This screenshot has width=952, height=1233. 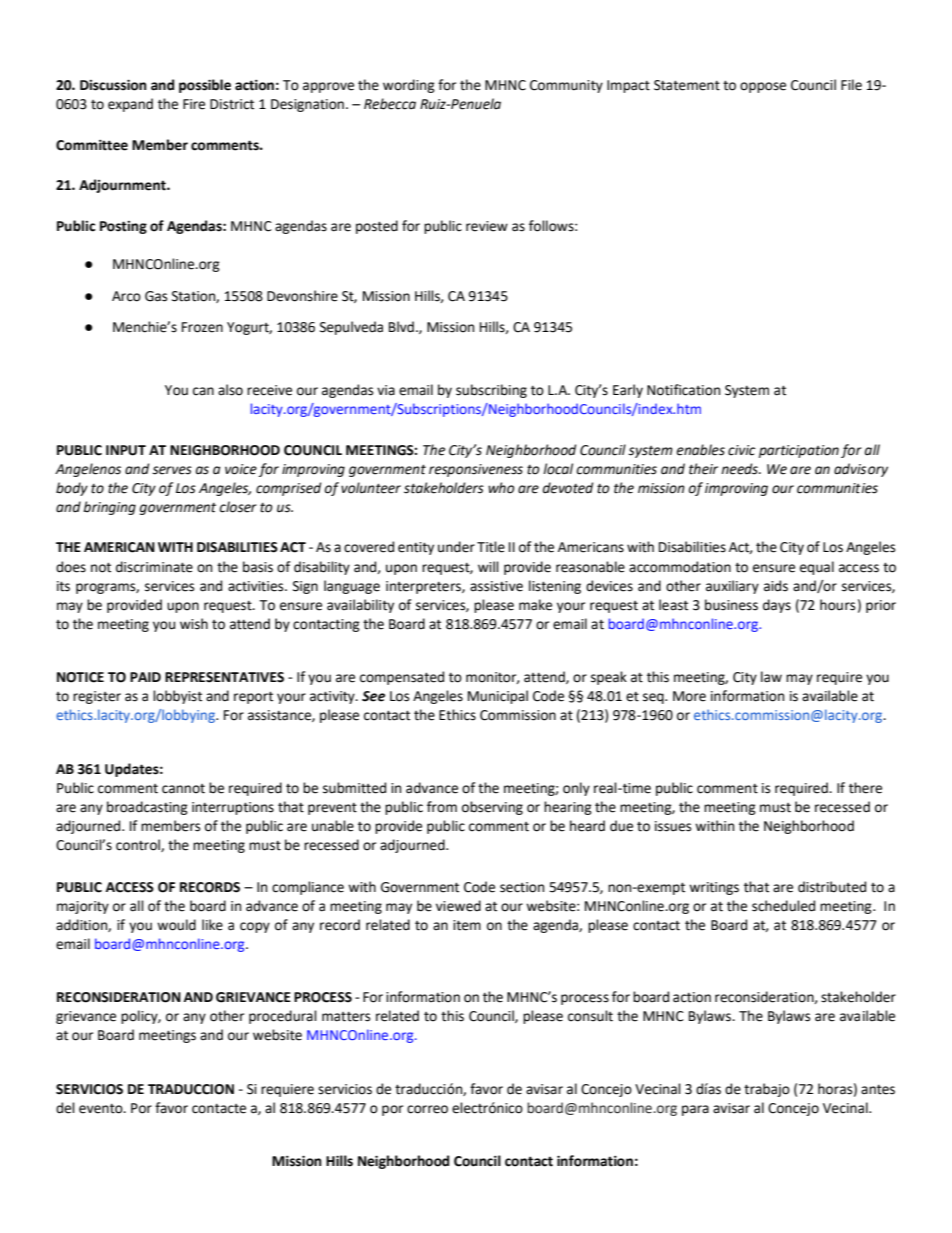 I want to click on needs, so click(x=740, y=469).
